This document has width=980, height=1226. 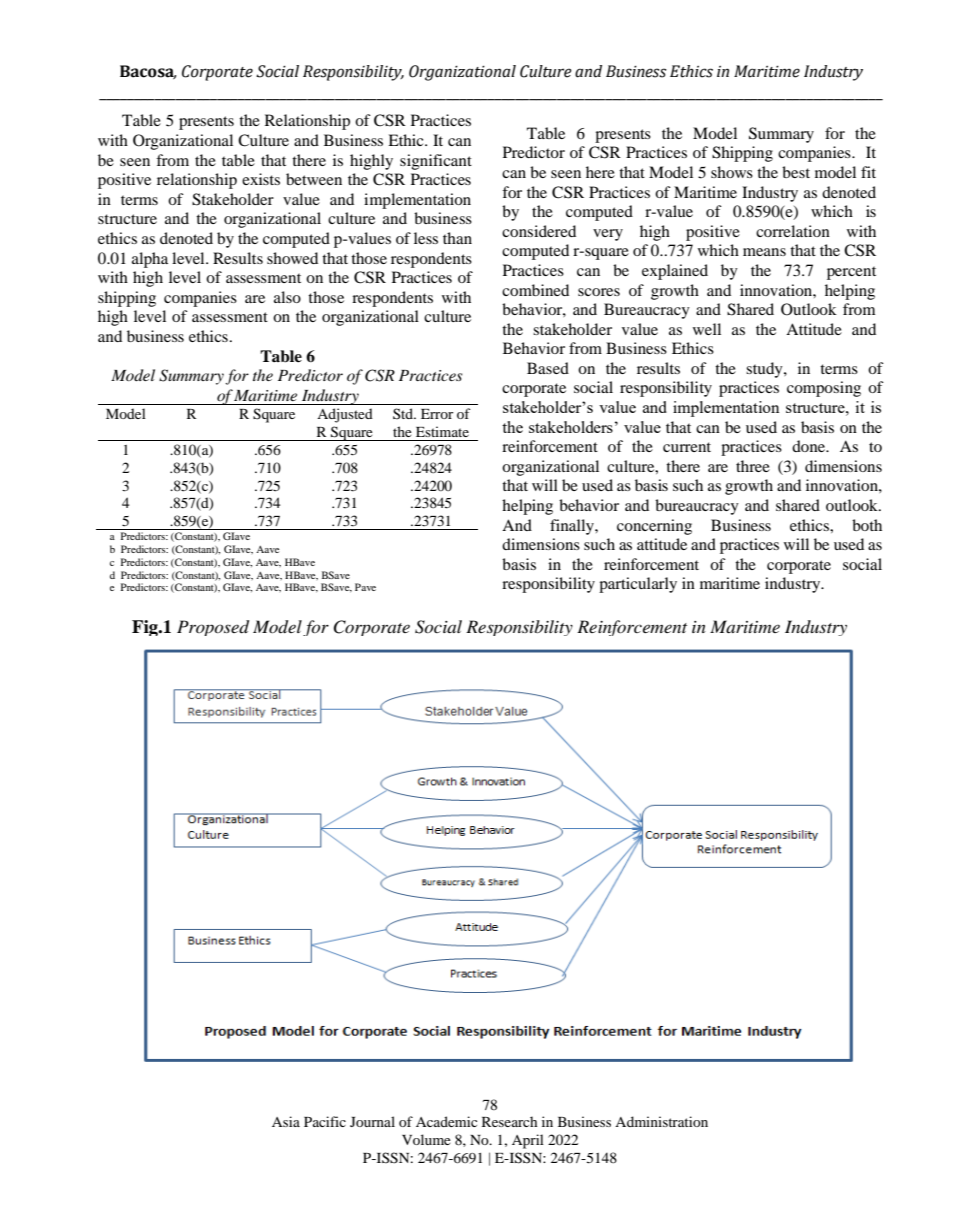 I want to click on Adjusted, so click(x=345, y=415).
